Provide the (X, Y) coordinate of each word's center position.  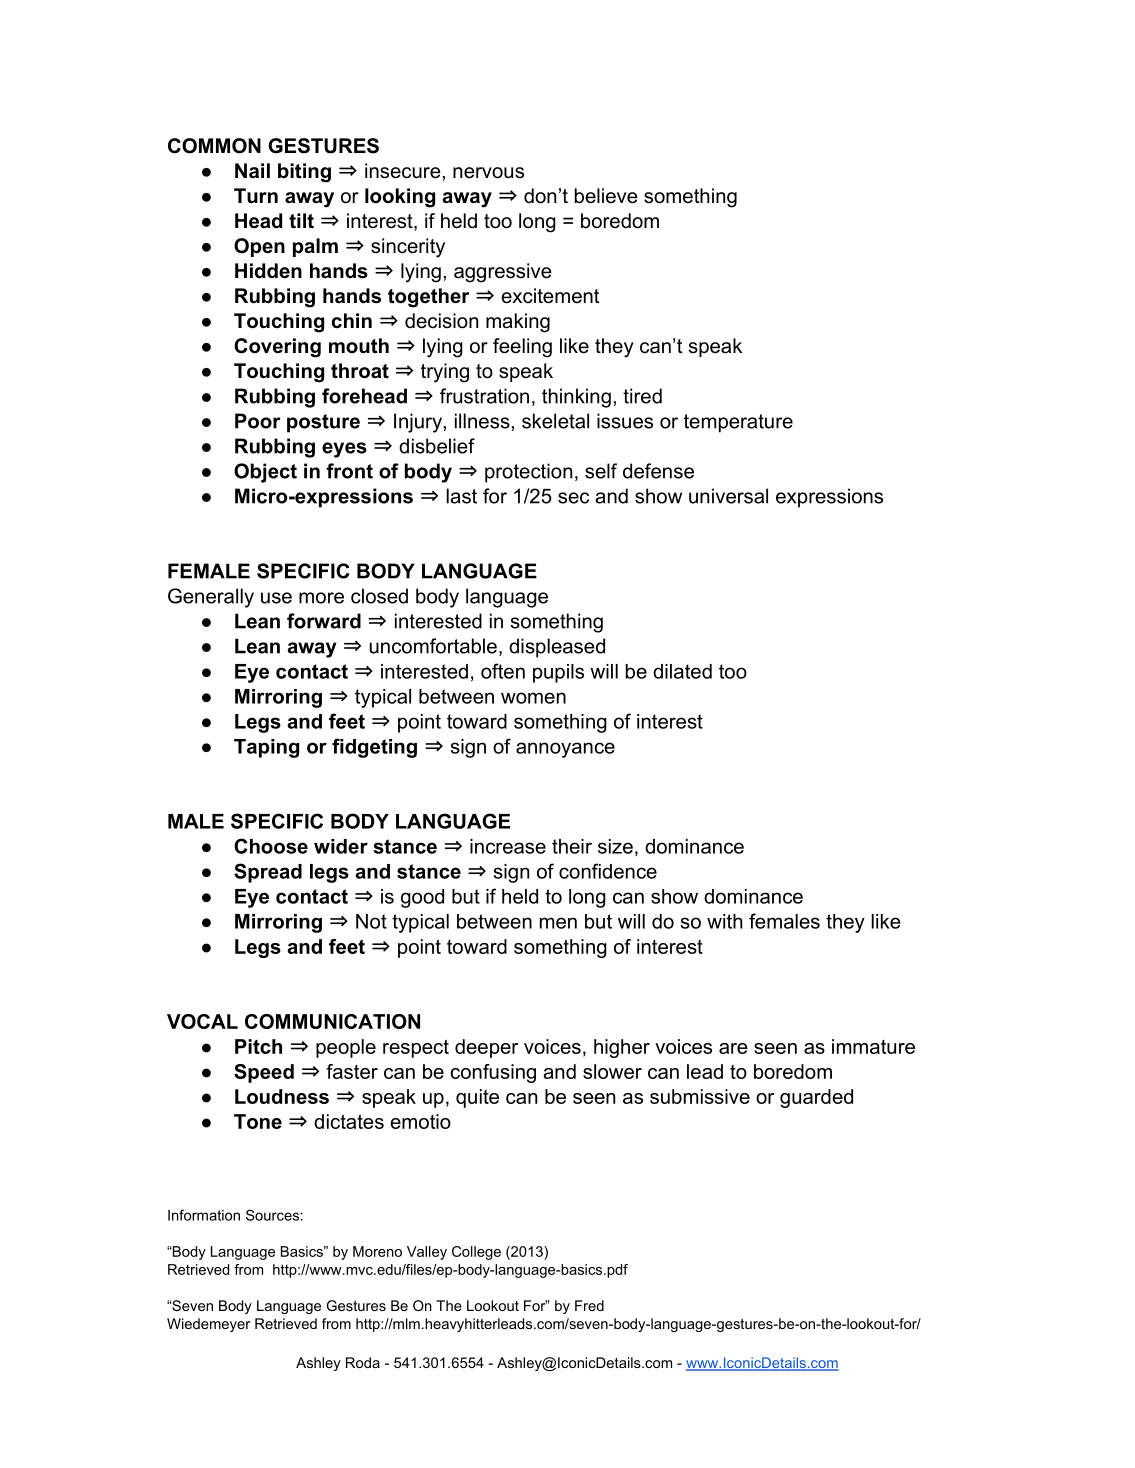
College (476, 1253)
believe (606, 196)
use (276, 598)
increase (508, 846)
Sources (272, 1215)
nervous (488, 173)
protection (528, 473)
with (725, 921)
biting (304, 173)
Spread (268, 873)
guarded (816, 1098)
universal (728, 496)
